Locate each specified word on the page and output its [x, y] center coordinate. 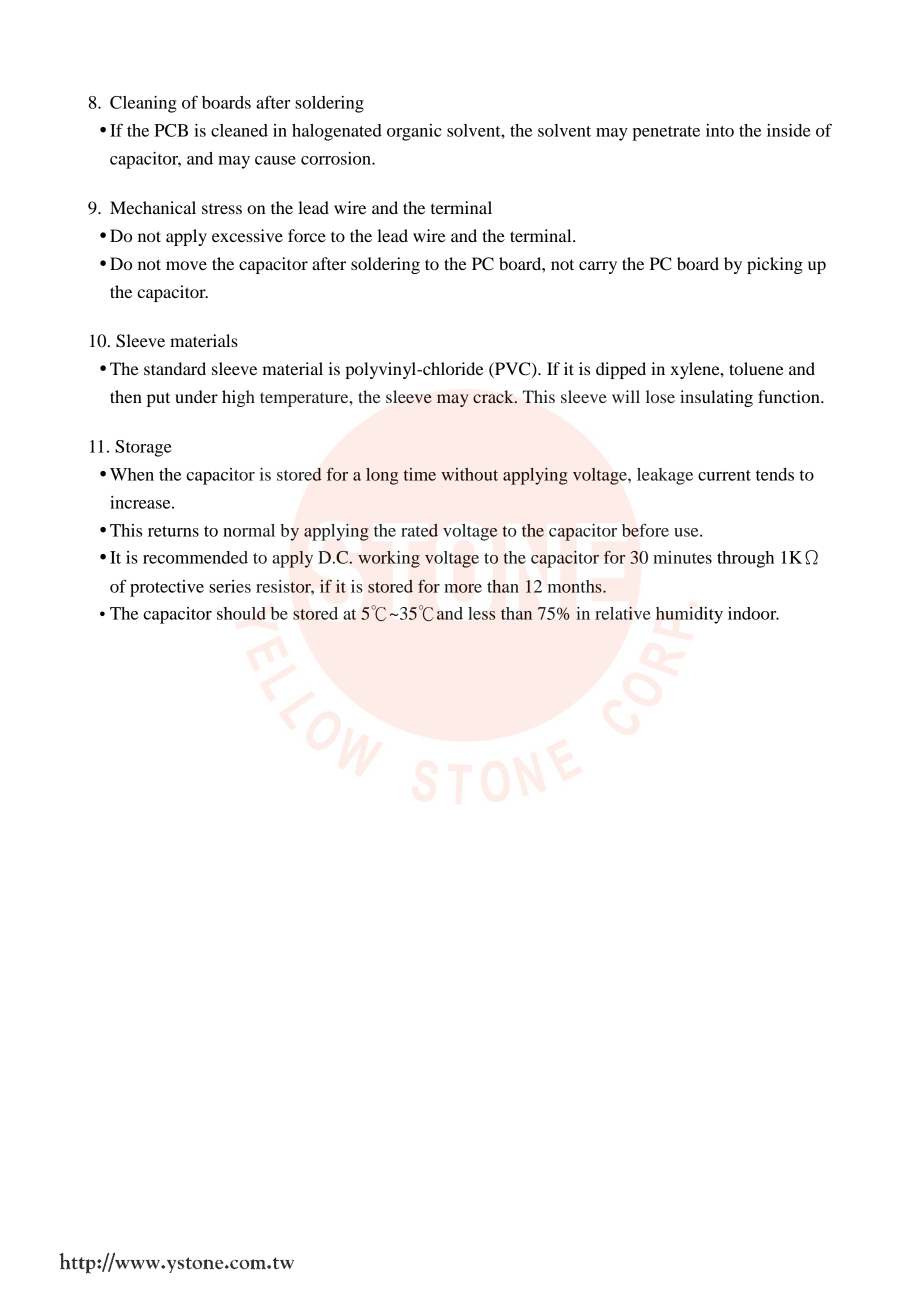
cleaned [239, 130]
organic [414, 132]
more [463, 588]
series [230, 586]
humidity [689, 615]
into [720, 130]
